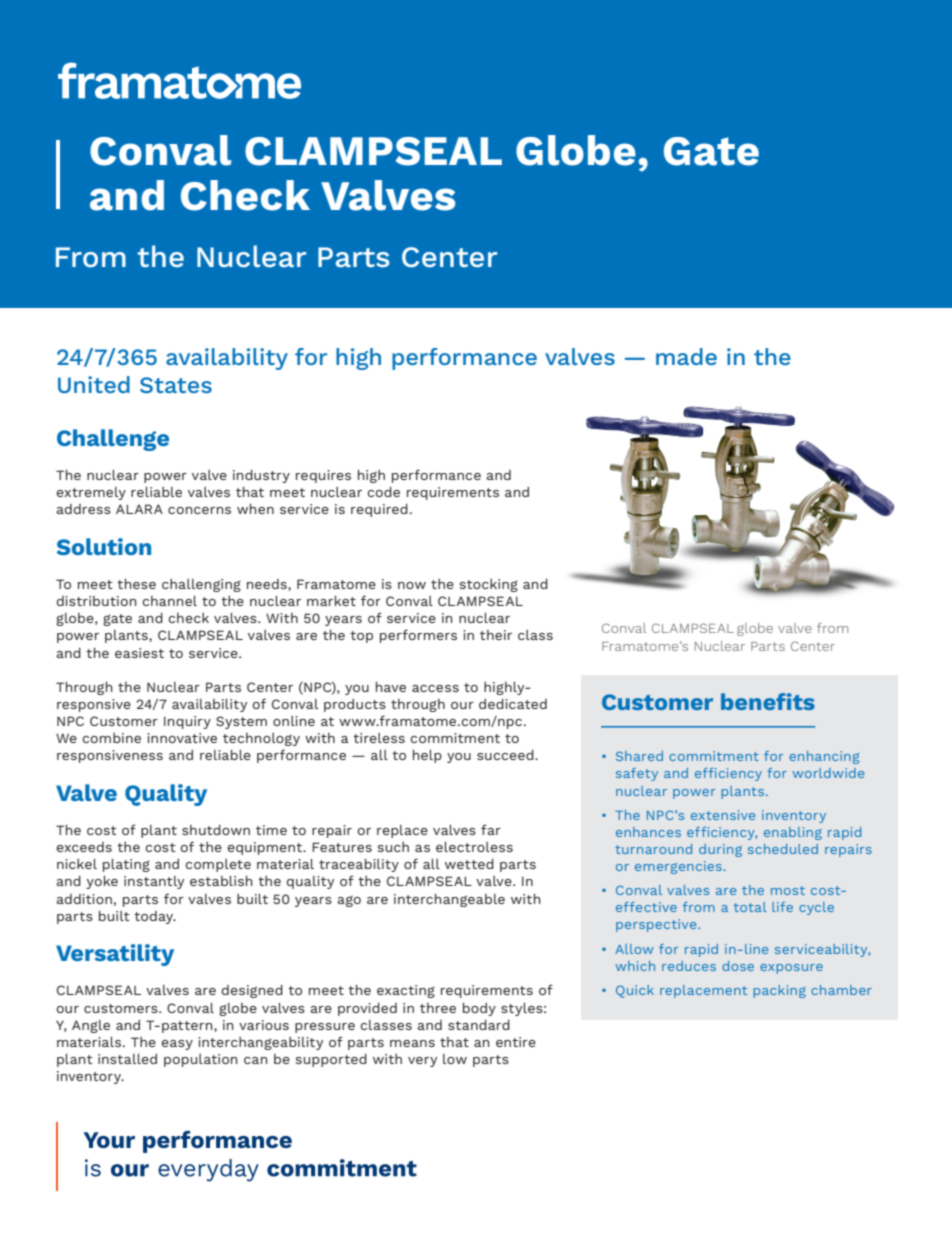 This screenshot has width=952, height=1233. I want to click on made, so click(686, 356).
